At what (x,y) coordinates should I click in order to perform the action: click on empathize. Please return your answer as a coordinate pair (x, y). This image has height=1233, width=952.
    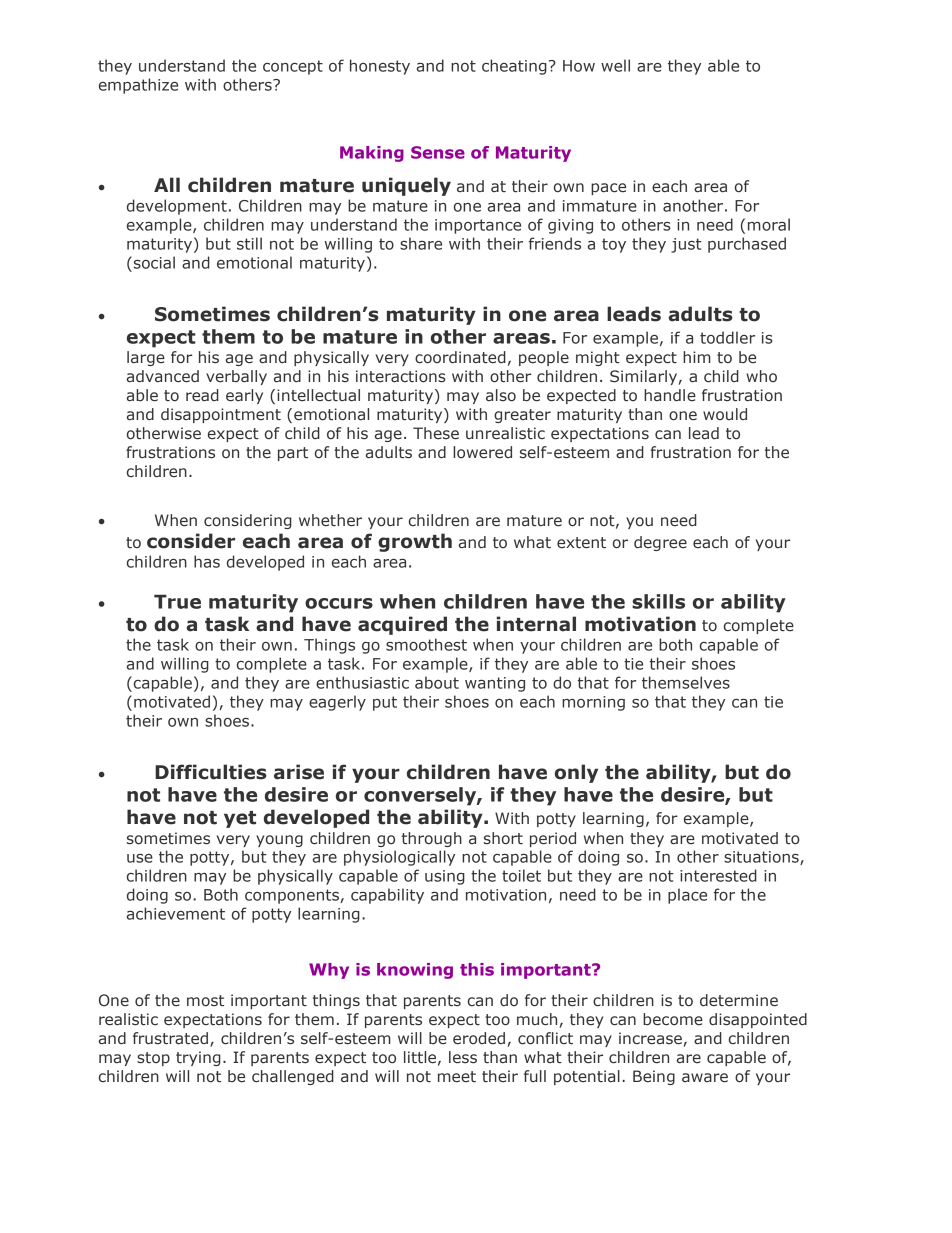
    Looking at the image, I should click on (138, 86).
